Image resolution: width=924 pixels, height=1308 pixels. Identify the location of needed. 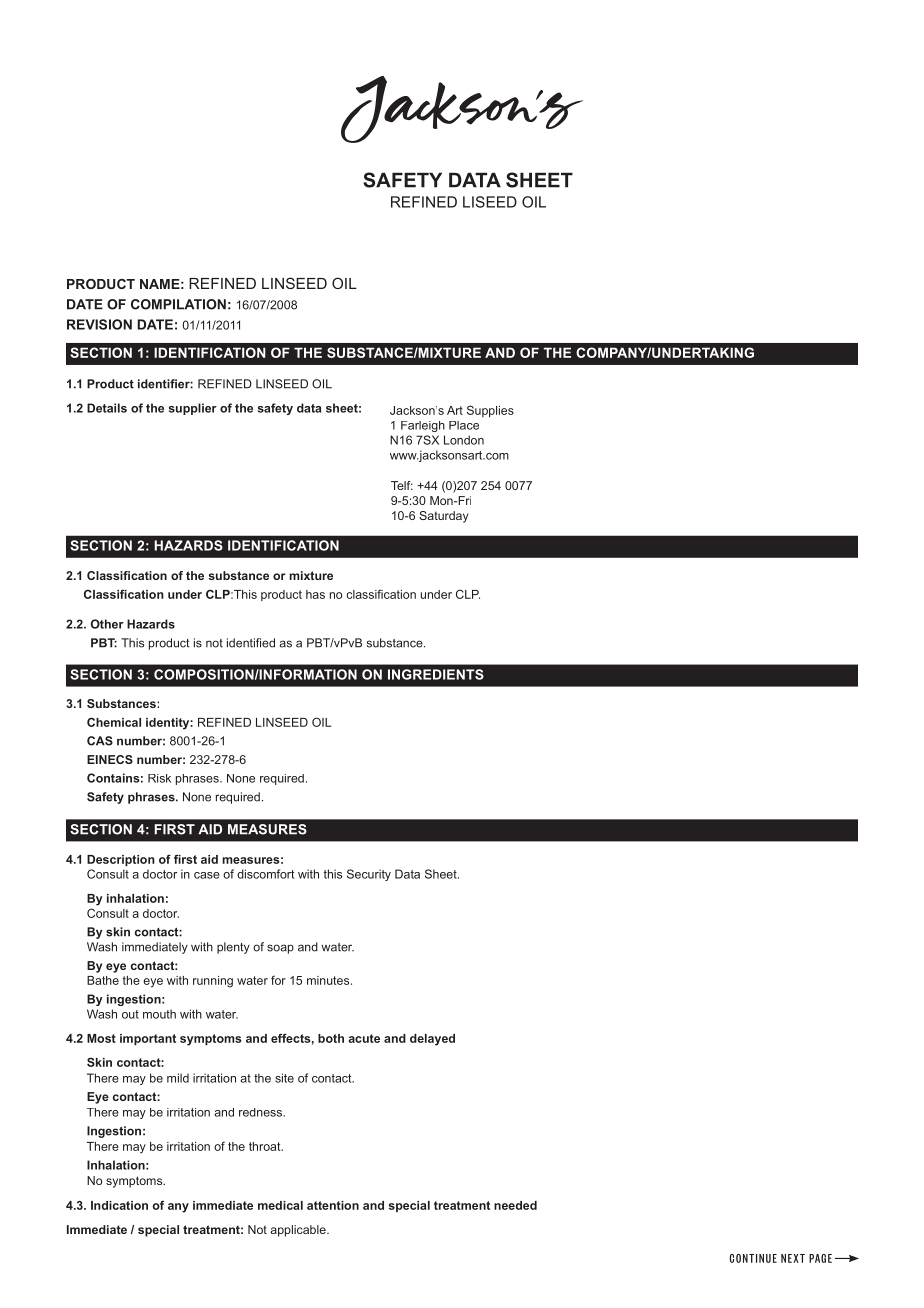
(515, 1205).
